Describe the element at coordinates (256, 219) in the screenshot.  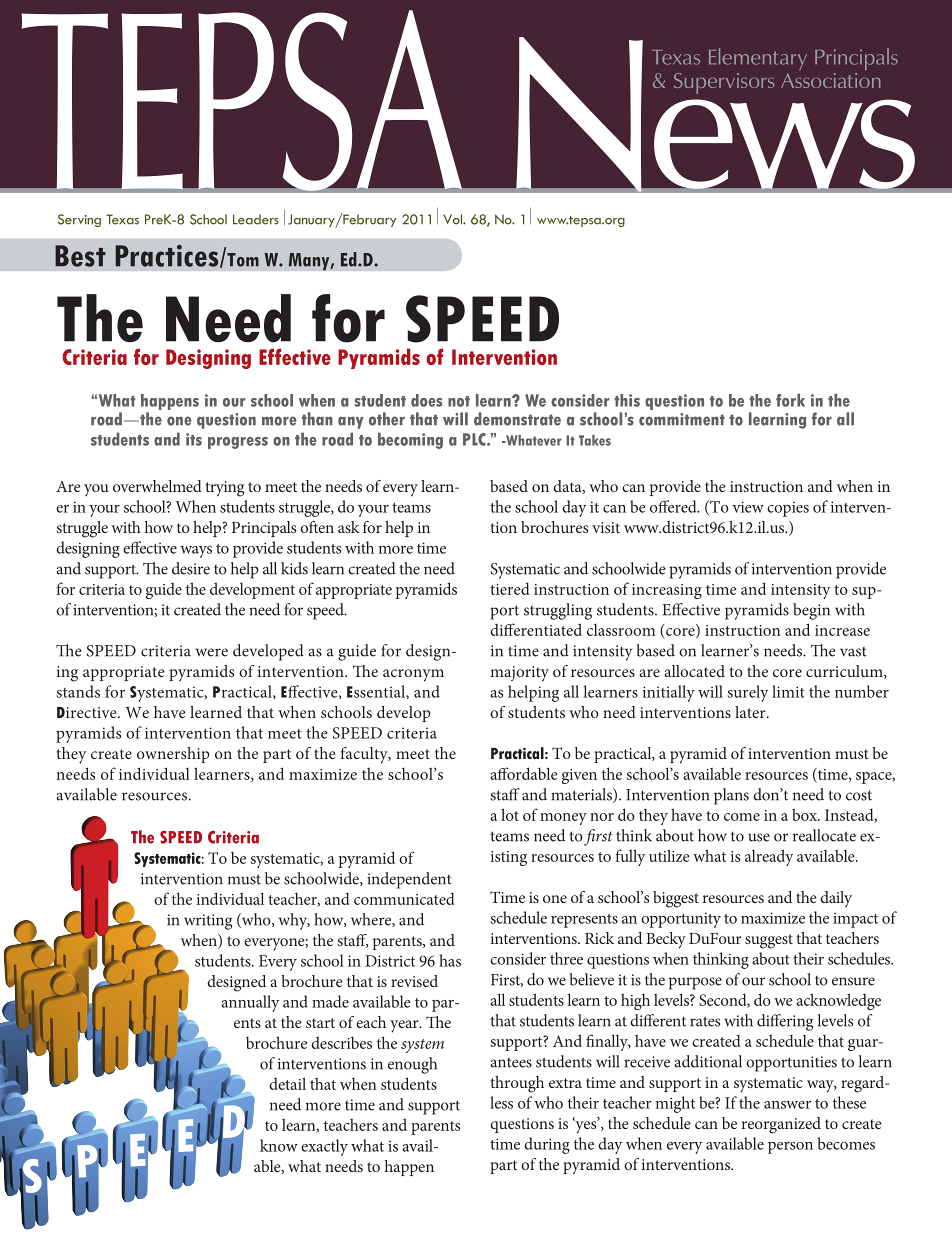
I see `Leaders` at that location.
